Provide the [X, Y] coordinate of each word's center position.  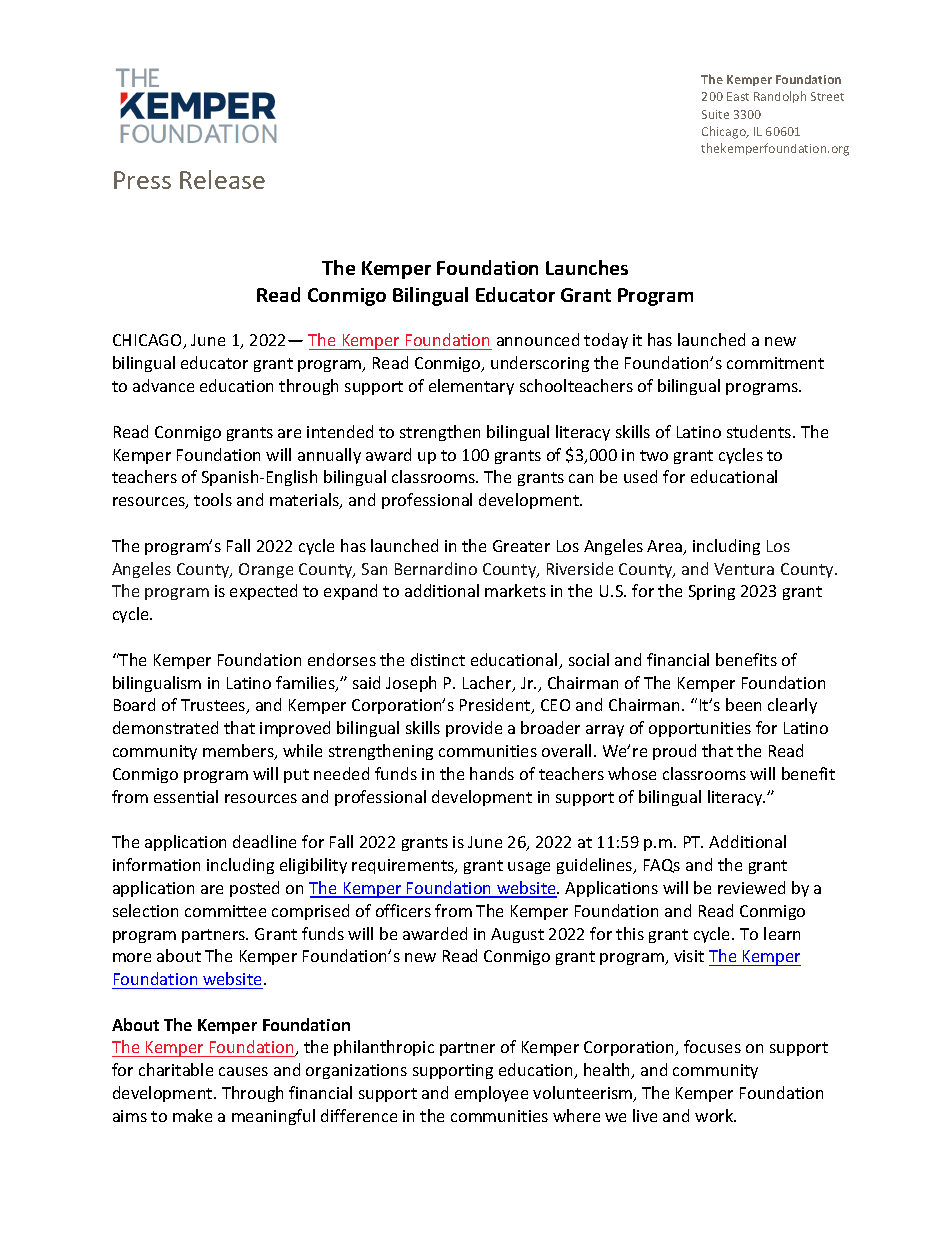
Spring [712, 592]
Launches [587, 267]
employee [491, 1094]
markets [515, 590]
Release [222, 179]
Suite [715, 114]
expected [263, 592]
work [715, 1115]
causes [243, 1071]
